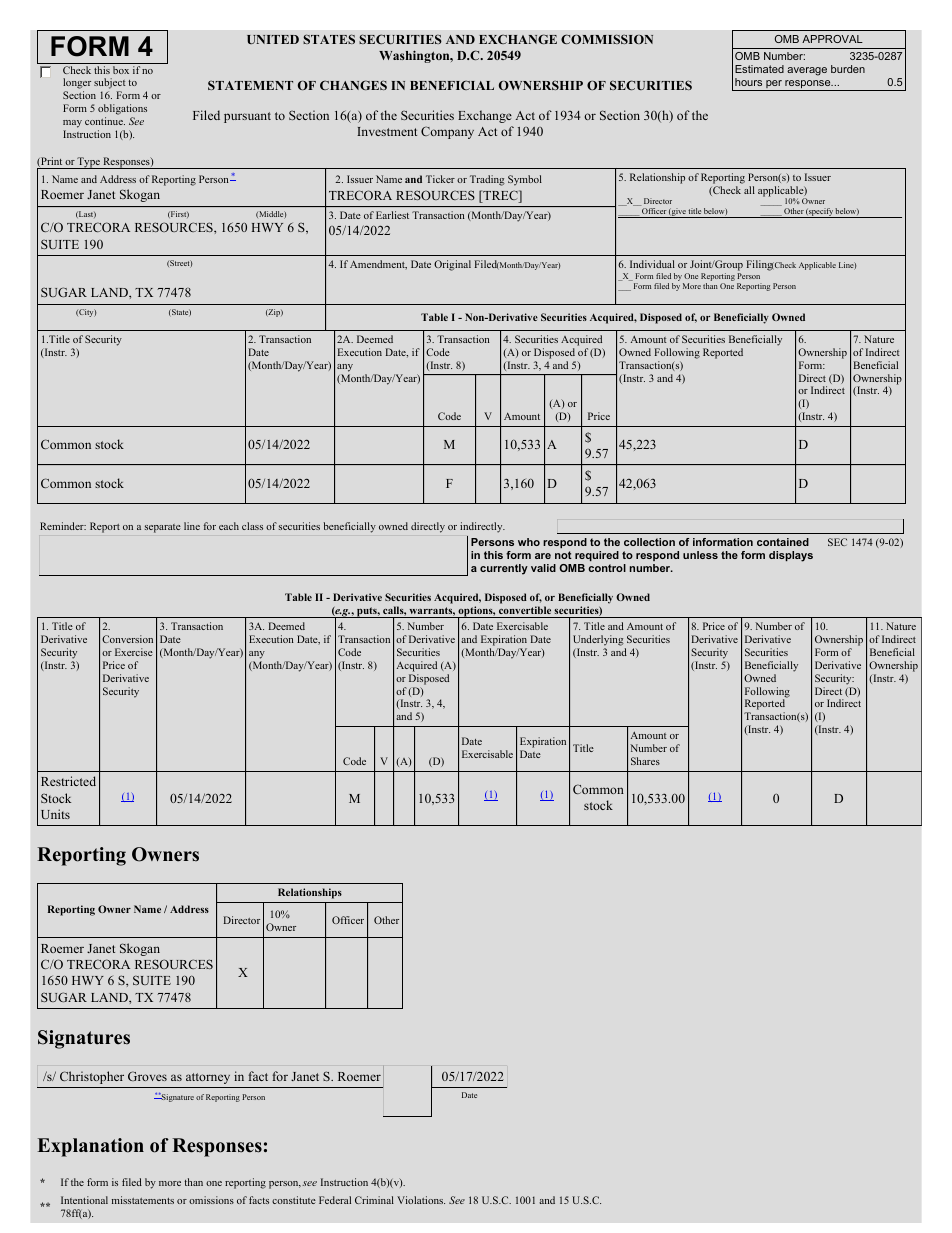  What do you see at coordinates (421, 1200) in the image?
I see `Violations` at bounding box center [421, 1200].
